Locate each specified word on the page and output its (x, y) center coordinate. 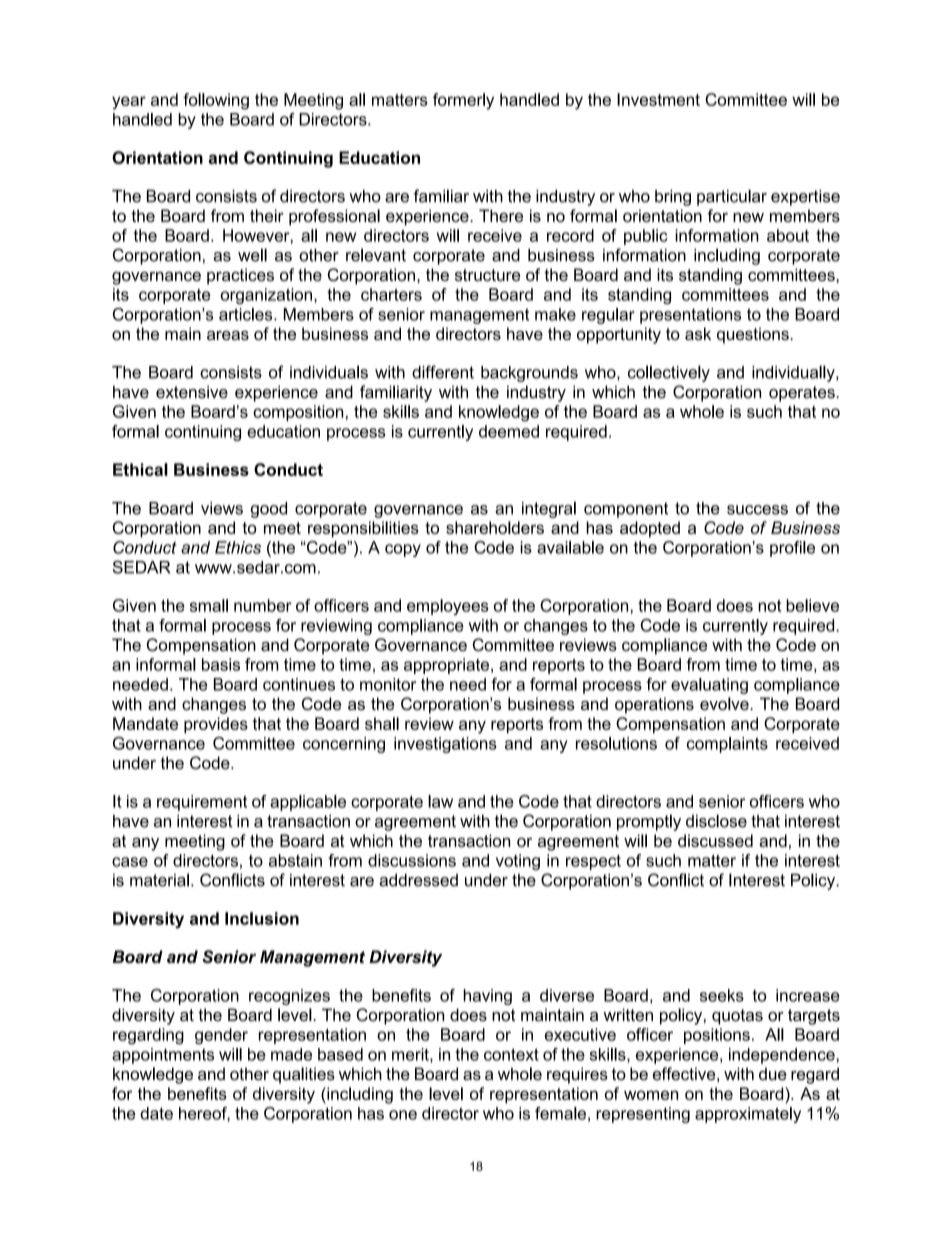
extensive (192, 392)
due (773, 1074)
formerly (463, 101)
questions (754, 335)
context (511, 1054)
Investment (658, 99)
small (209, 605)
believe (812, 605)
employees (448, 607)
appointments (163, 1056)
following (216, 101)
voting (518, 862)
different (443, 372)
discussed (715, 840)
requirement (202, 803)
